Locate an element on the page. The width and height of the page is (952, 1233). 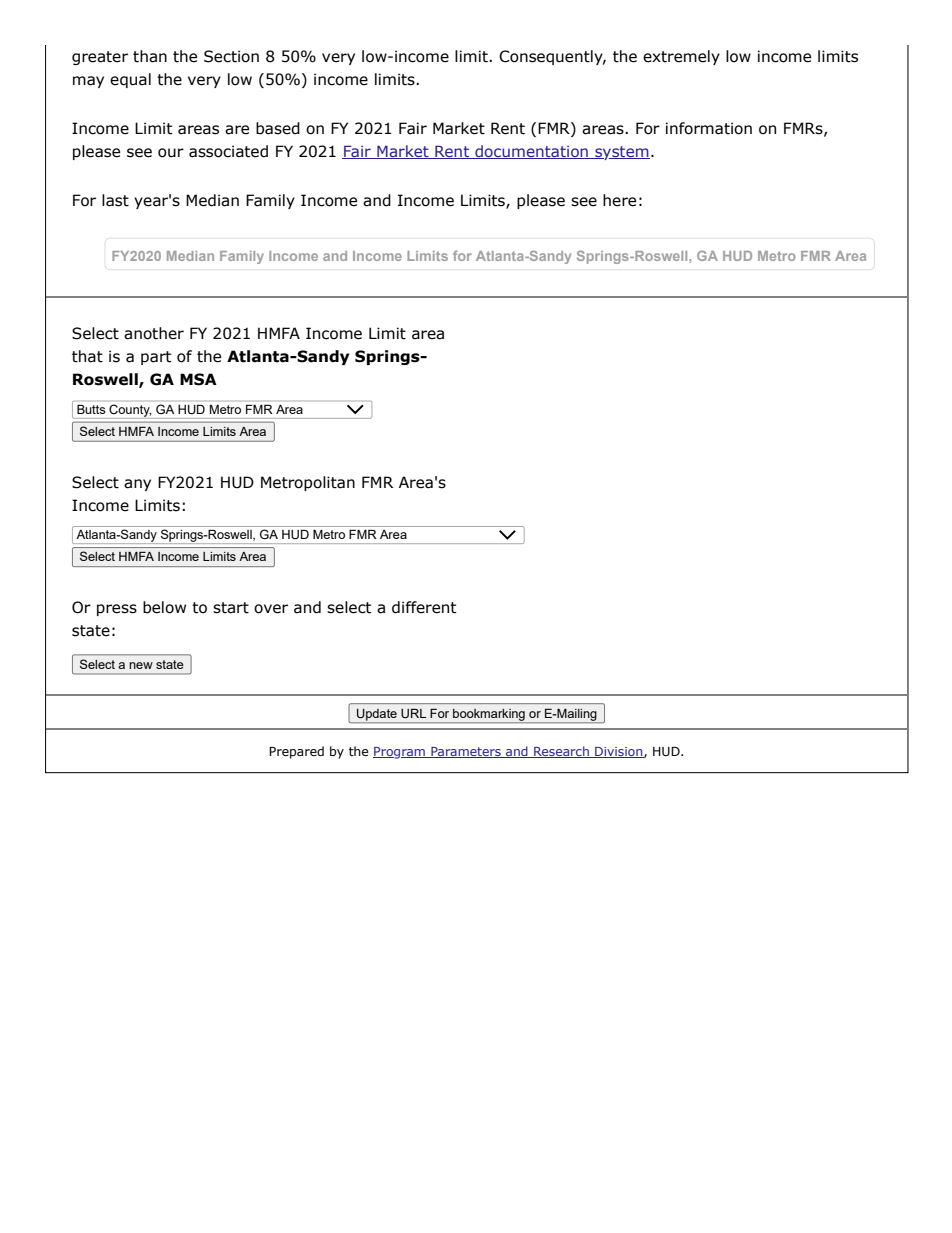
MSA is located at coordinates (198, 379).
